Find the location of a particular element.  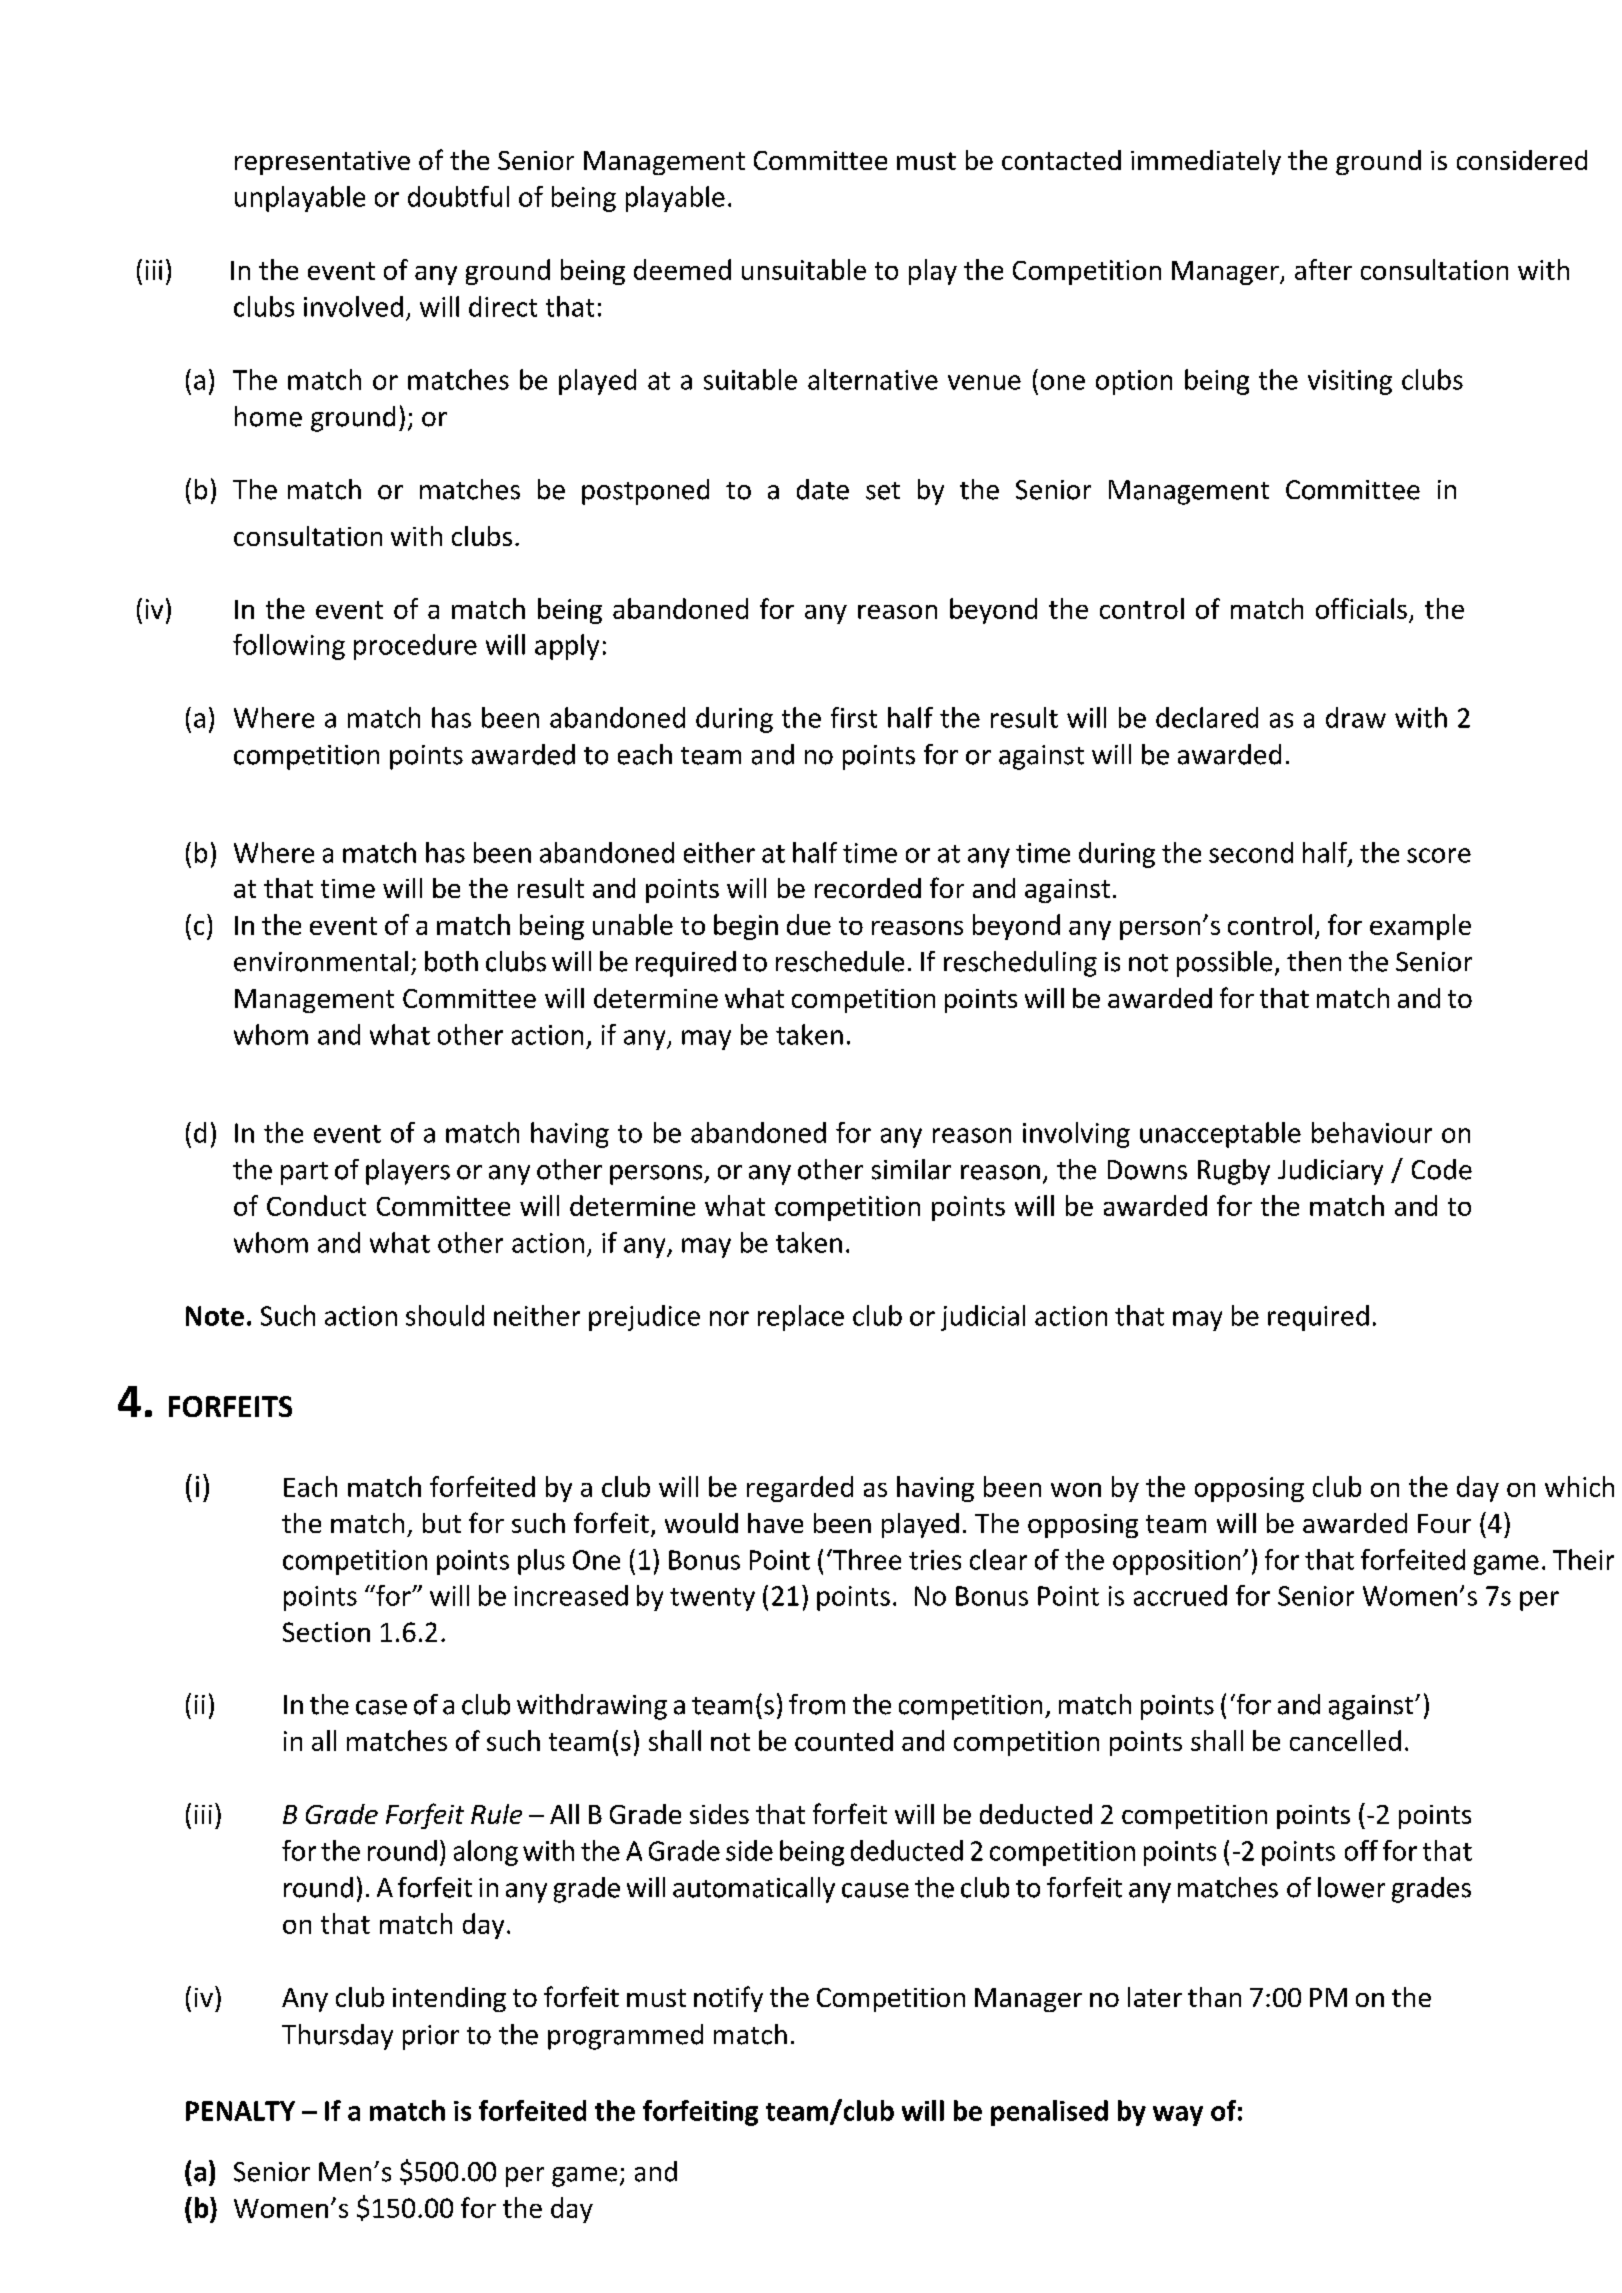

doubtful is located at coordinates (458, 196).
